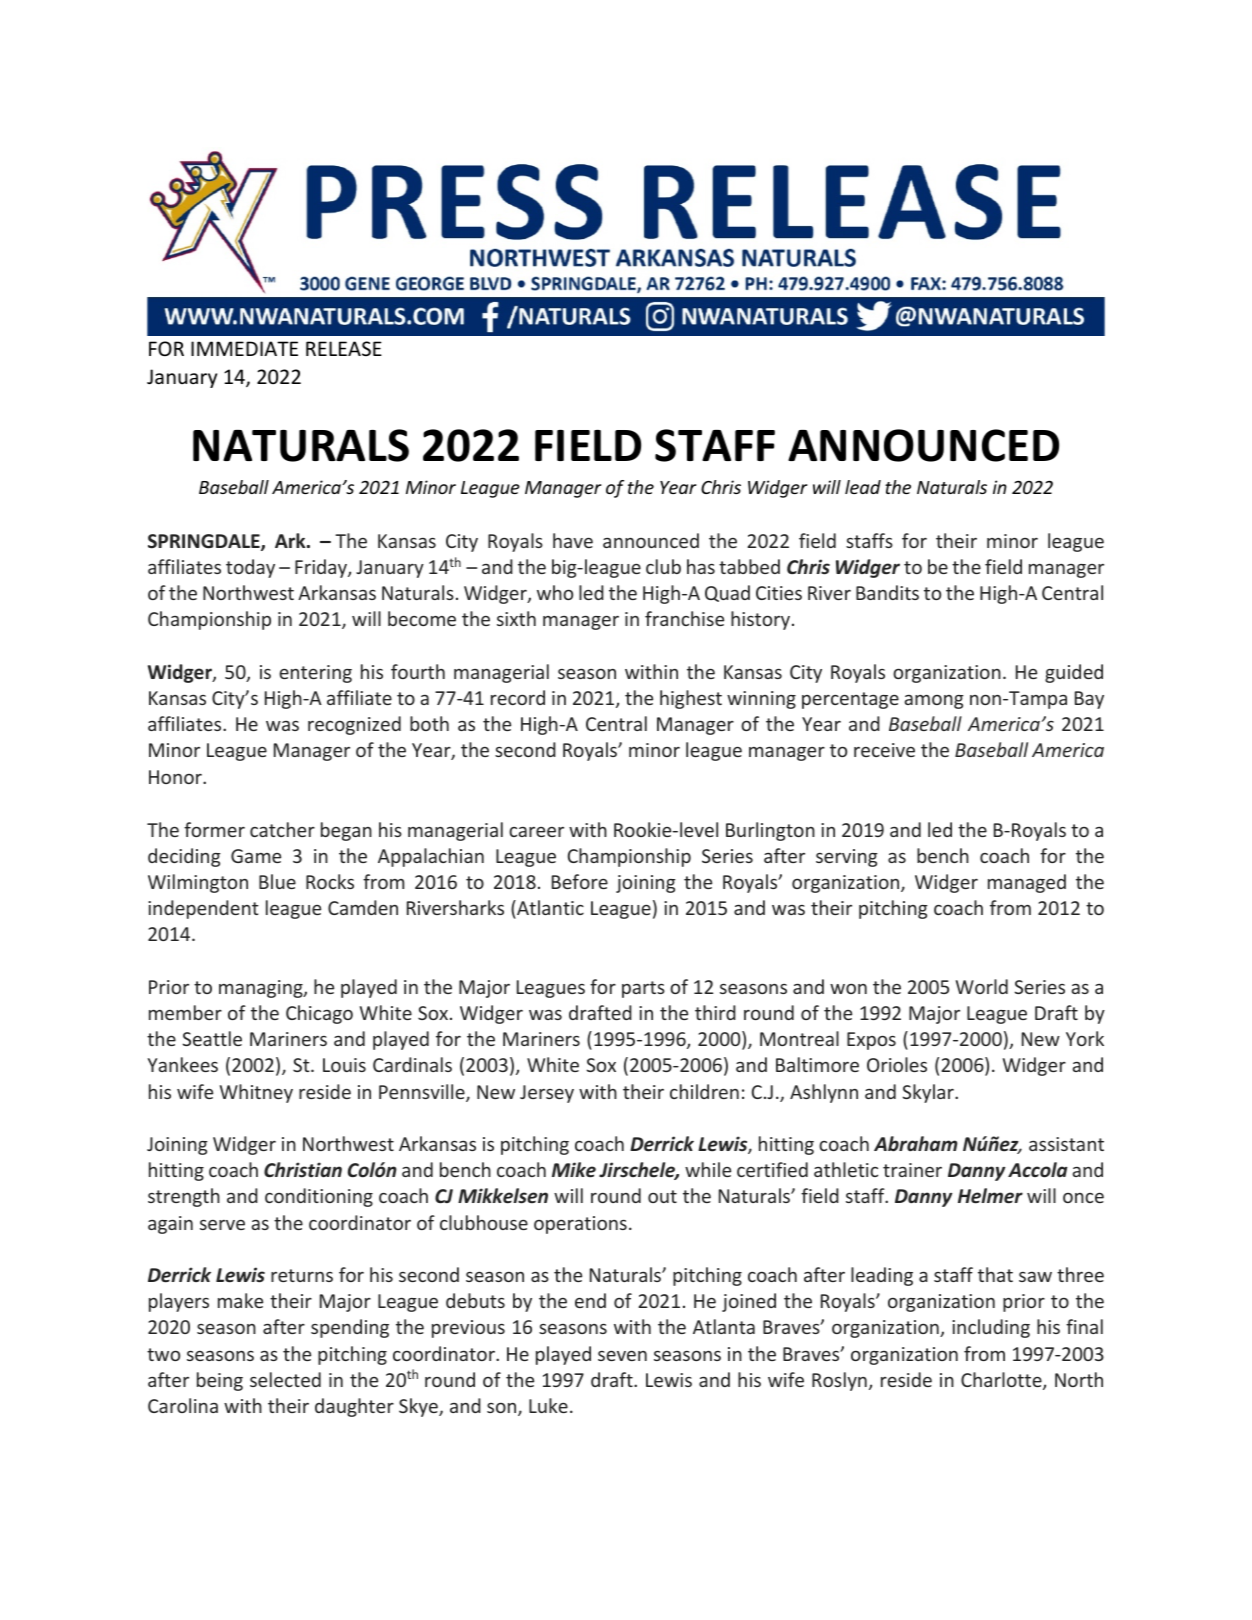 Image resolution: width=1252 pixels, height=1620 pixels. What do you see at coordinates (916, 1144) in the image?
I see `Abraham` at bounding box center [916, 1144].
